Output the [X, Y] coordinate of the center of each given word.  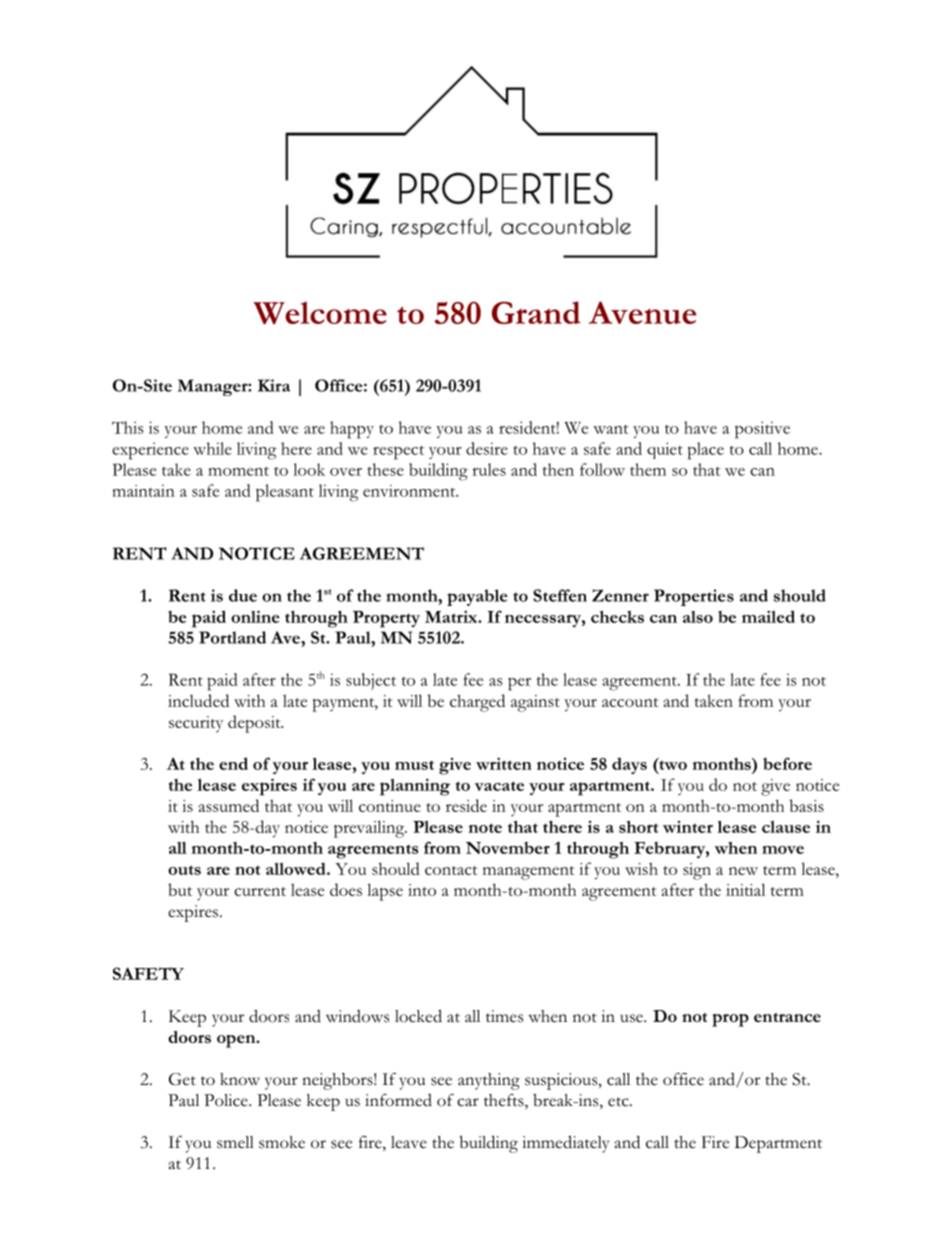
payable [477, 597]
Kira [274, 385]
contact [451, 870]
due [243, 595]
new [743, 871]
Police [227, 1100]
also [698, 617]
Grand [536, 312]
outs [184, 870]
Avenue [643, 312]
